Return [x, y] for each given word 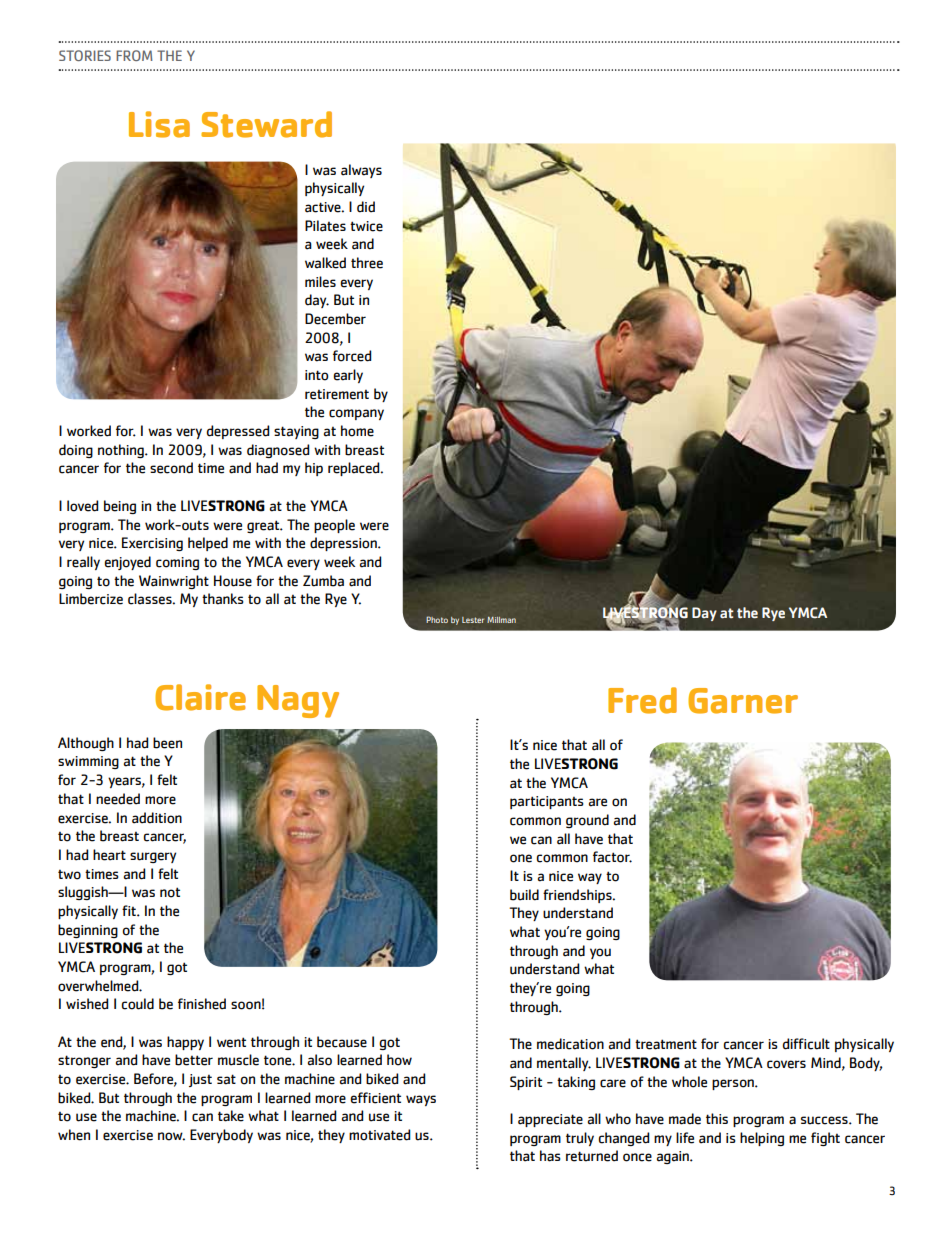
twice [366, 226]
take [231, 1116]
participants [547, 802]
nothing [122, 451]
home [357, 431]
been [167, 743]
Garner [743, 701]
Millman [501, 620]
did [366, 207]
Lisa [159, 124]
